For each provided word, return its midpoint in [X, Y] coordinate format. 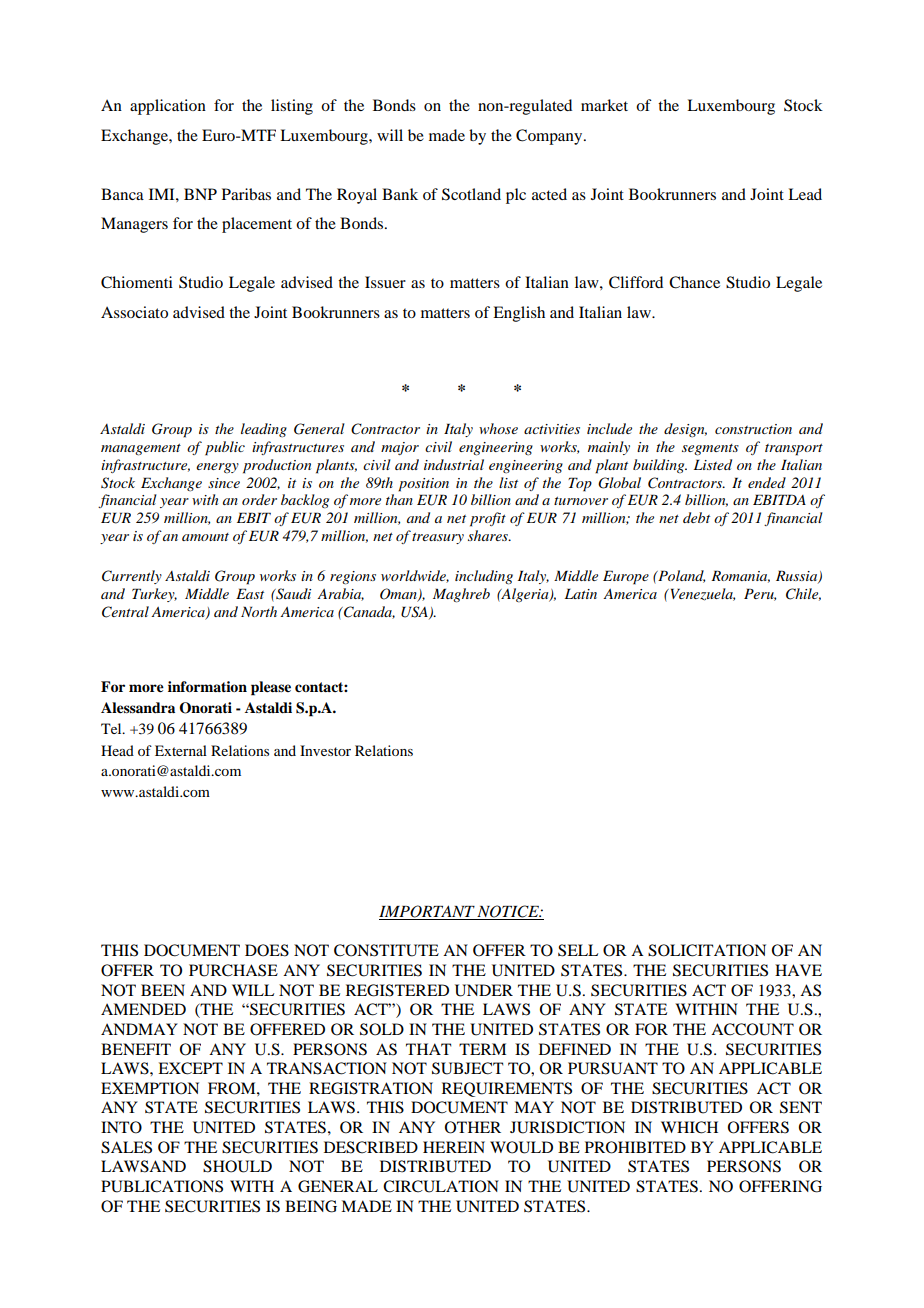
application [168, 107]
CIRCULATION [441, 1186]
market [604, 105]
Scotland [471, 194]
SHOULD [237, 1166]
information [207, 686]
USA [415, 612]
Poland [680, 576]
